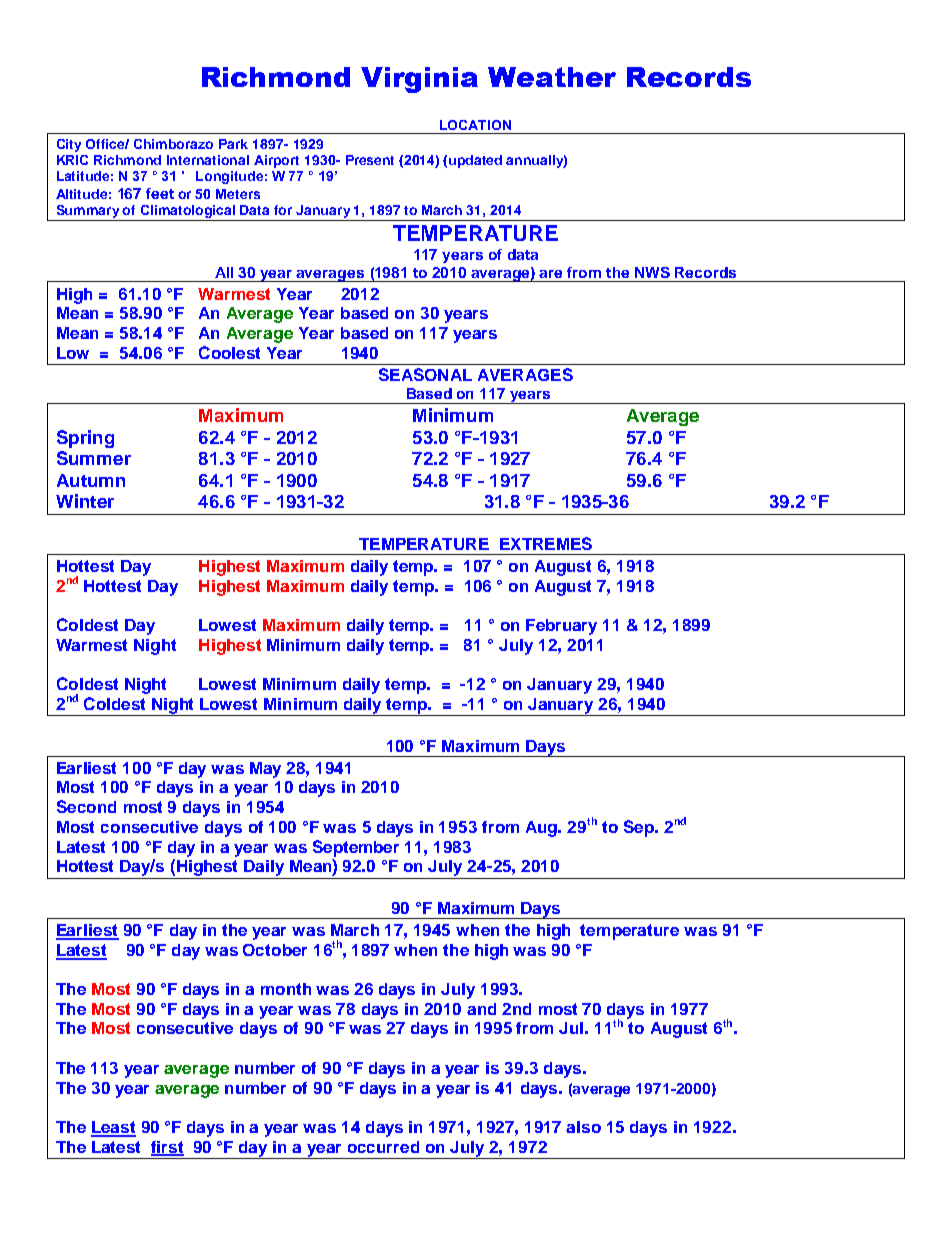 Image resolution: width=952 pixels, height=1233 pixels. What do you see at coordinates (561, 627) in the page?
I see `February` at bounding box center [561, 627].
